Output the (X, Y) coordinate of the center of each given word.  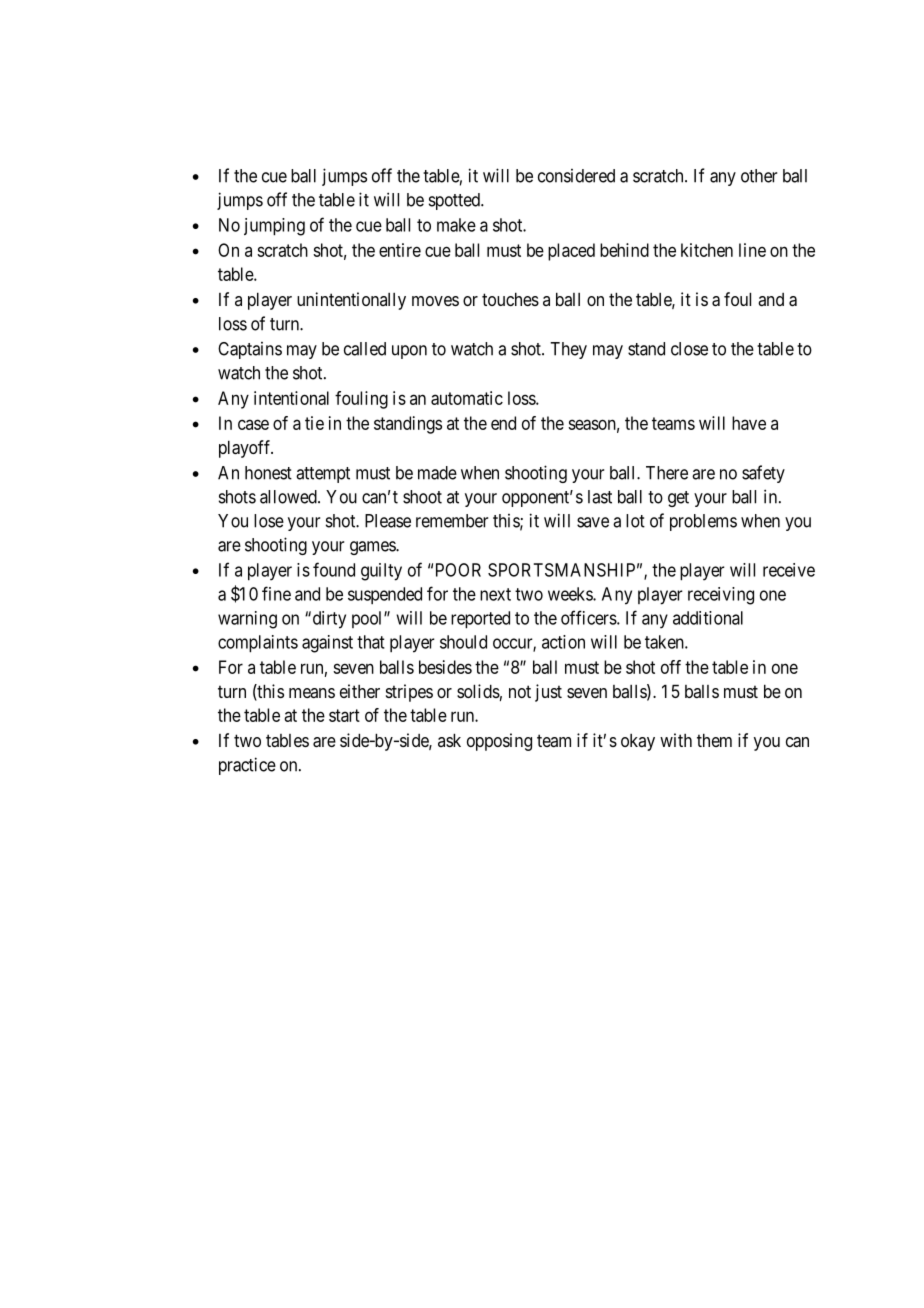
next (495, 594)
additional (708, 618)
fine (276, 593)
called (365, 349)
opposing (499, 742)
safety (763, 474)
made (437, 473)
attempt (323, 475)
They (568, 350)
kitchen (707, 250)
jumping (274, 227)
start (344, 715)
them (714, 740)
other (759, 176)
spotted (455, 201)
